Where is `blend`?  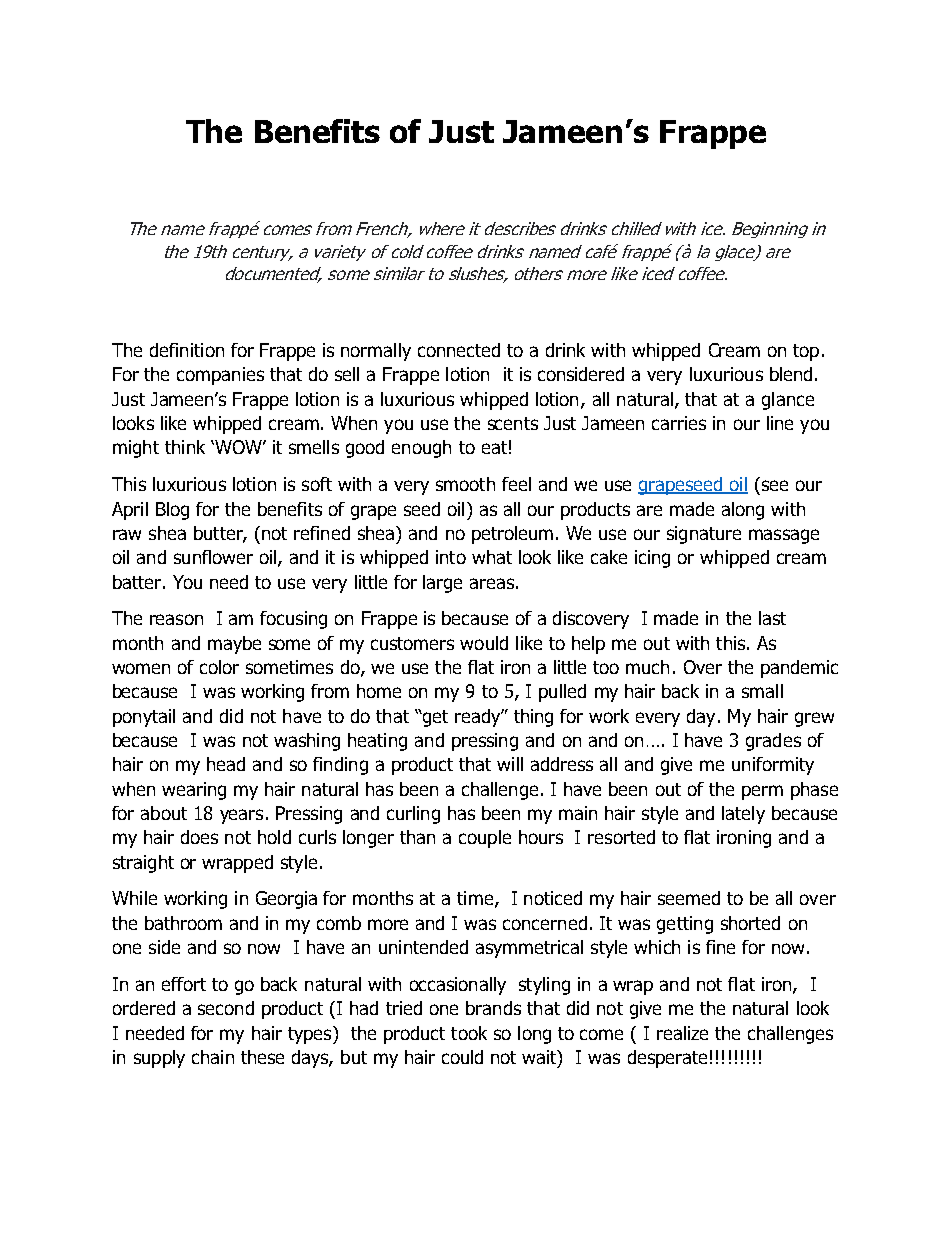
blend is located at coordinates (791, 374).
